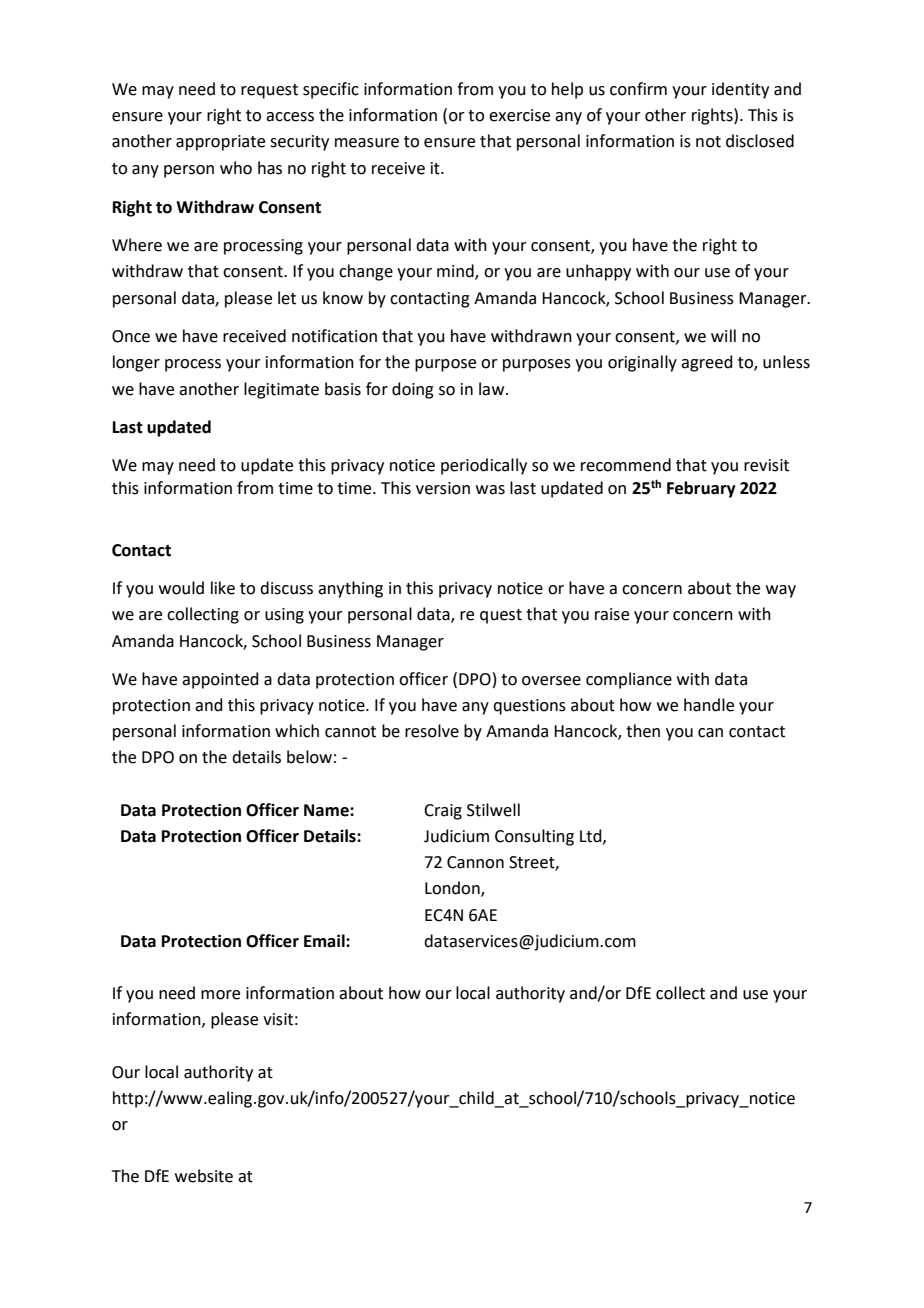 This screenshot has height=1308, width=924. What do you see at coordinates (443, 812) in the screenshot?
I see `Craig` at bounding box center [443, 812].
